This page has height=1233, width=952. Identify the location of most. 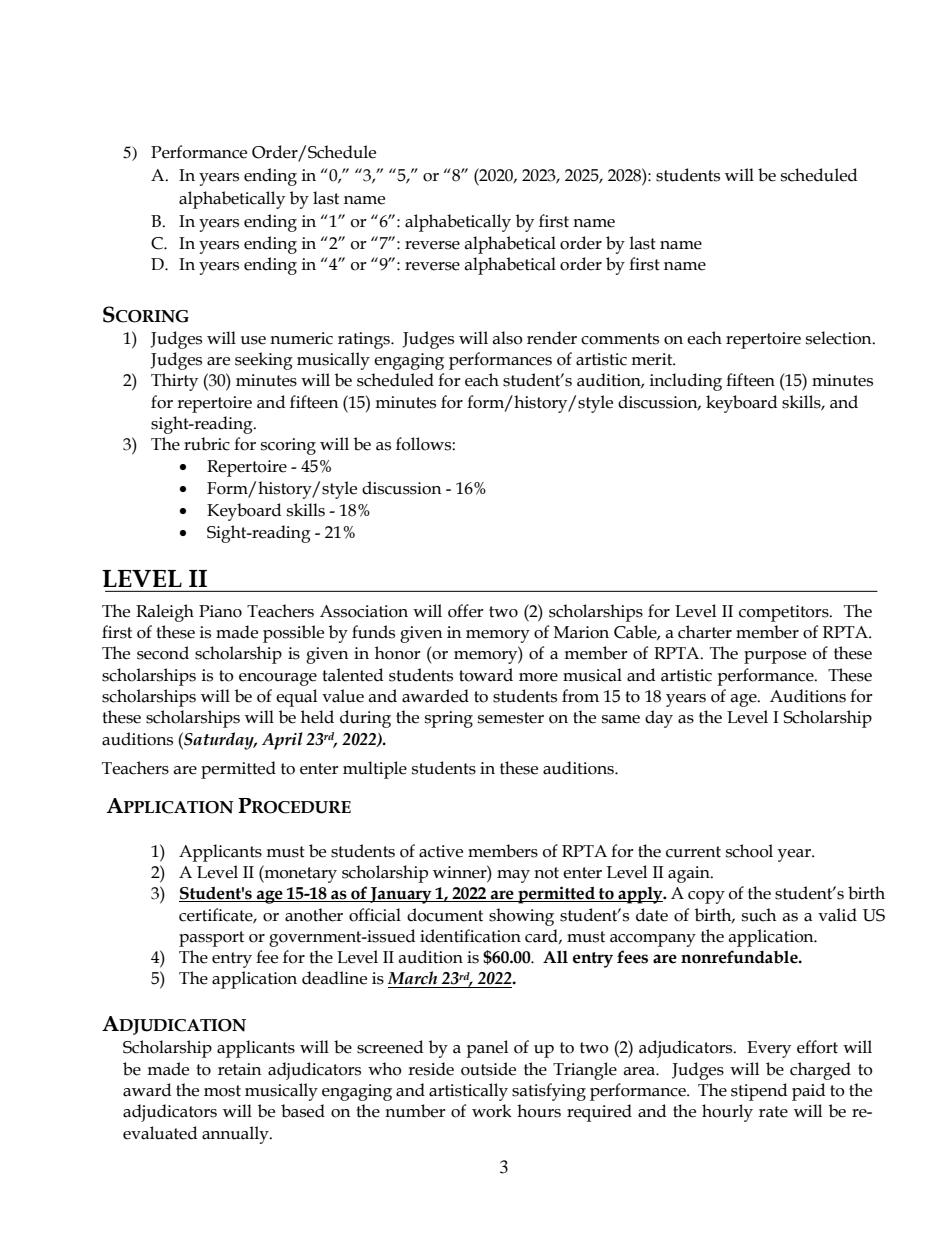
(222, 1091).
